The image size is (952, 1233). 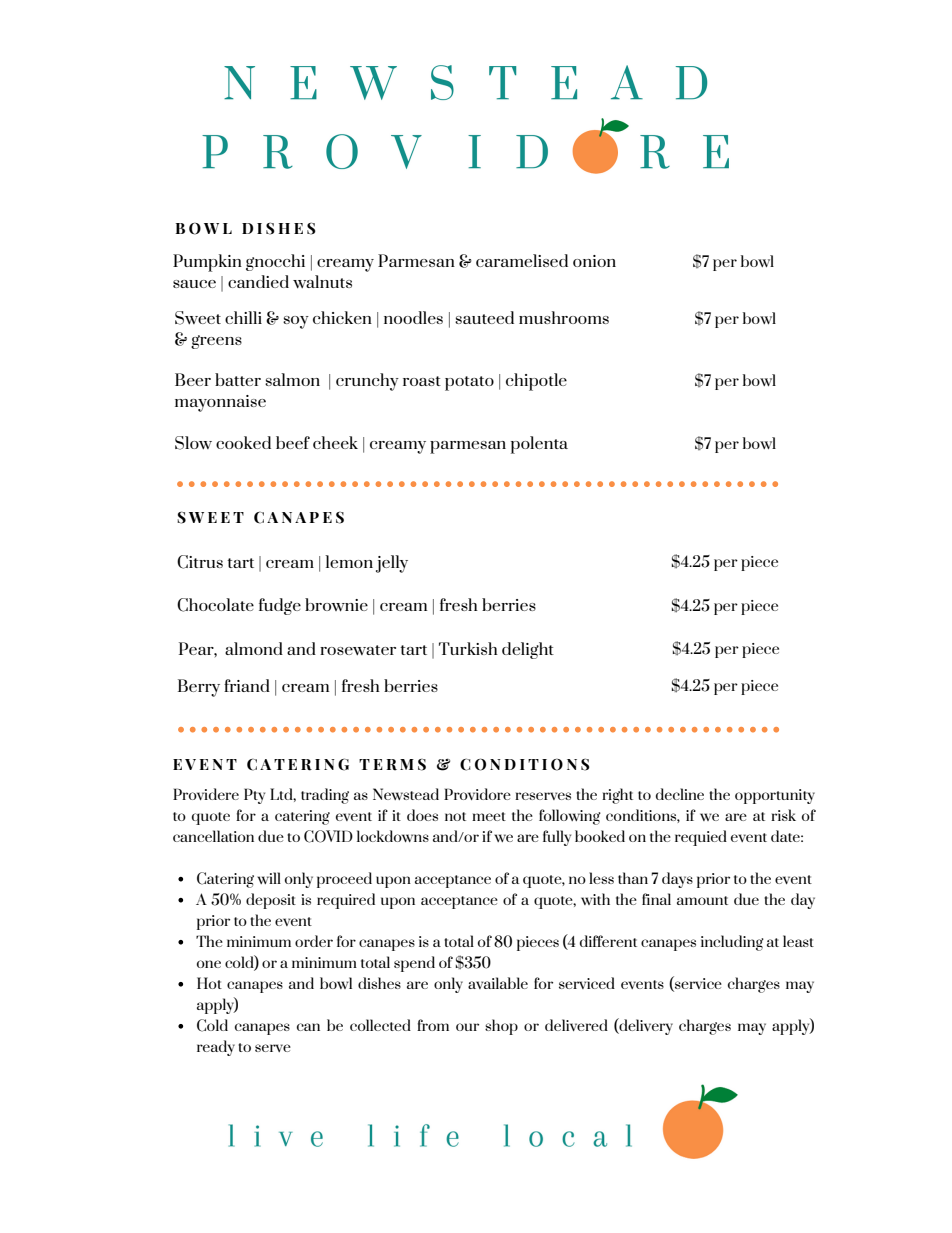 What do you see at coordinates (280, 606) in the screenshot?
I see `fudge` at bounding box center [280, 606].
